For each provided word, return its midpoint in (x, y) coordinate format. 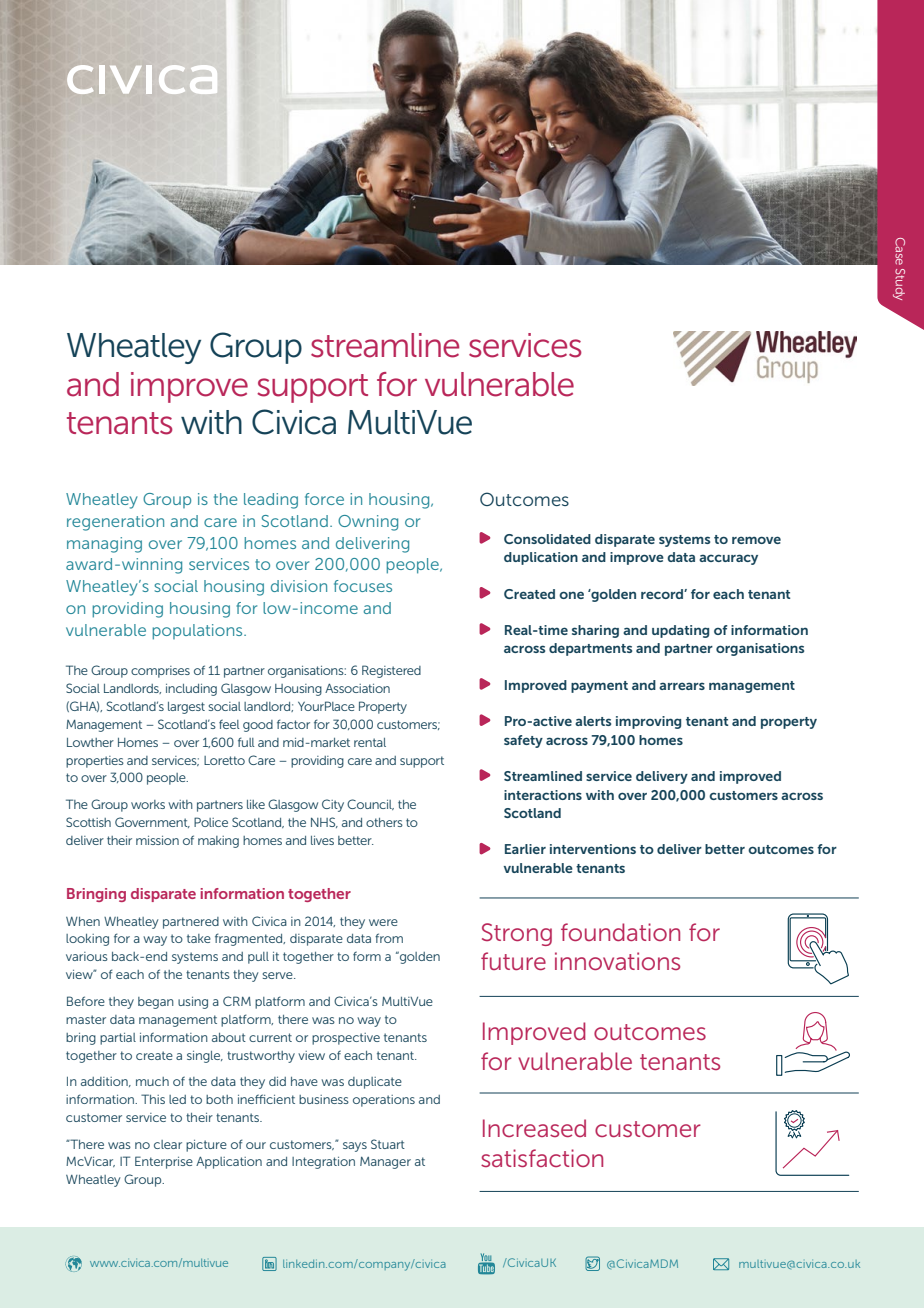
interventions (593, 849)
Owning (368, 523)
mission (157, 840)
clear (168, 1144)
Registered (391, 671)
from (389, 938)
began (156, 1003)
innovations (617, 961)
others (384, 822)
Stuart (388, 1144)
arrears (682, 686)
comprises (160, 672)
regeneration (115, 523)
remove (756, 540)
